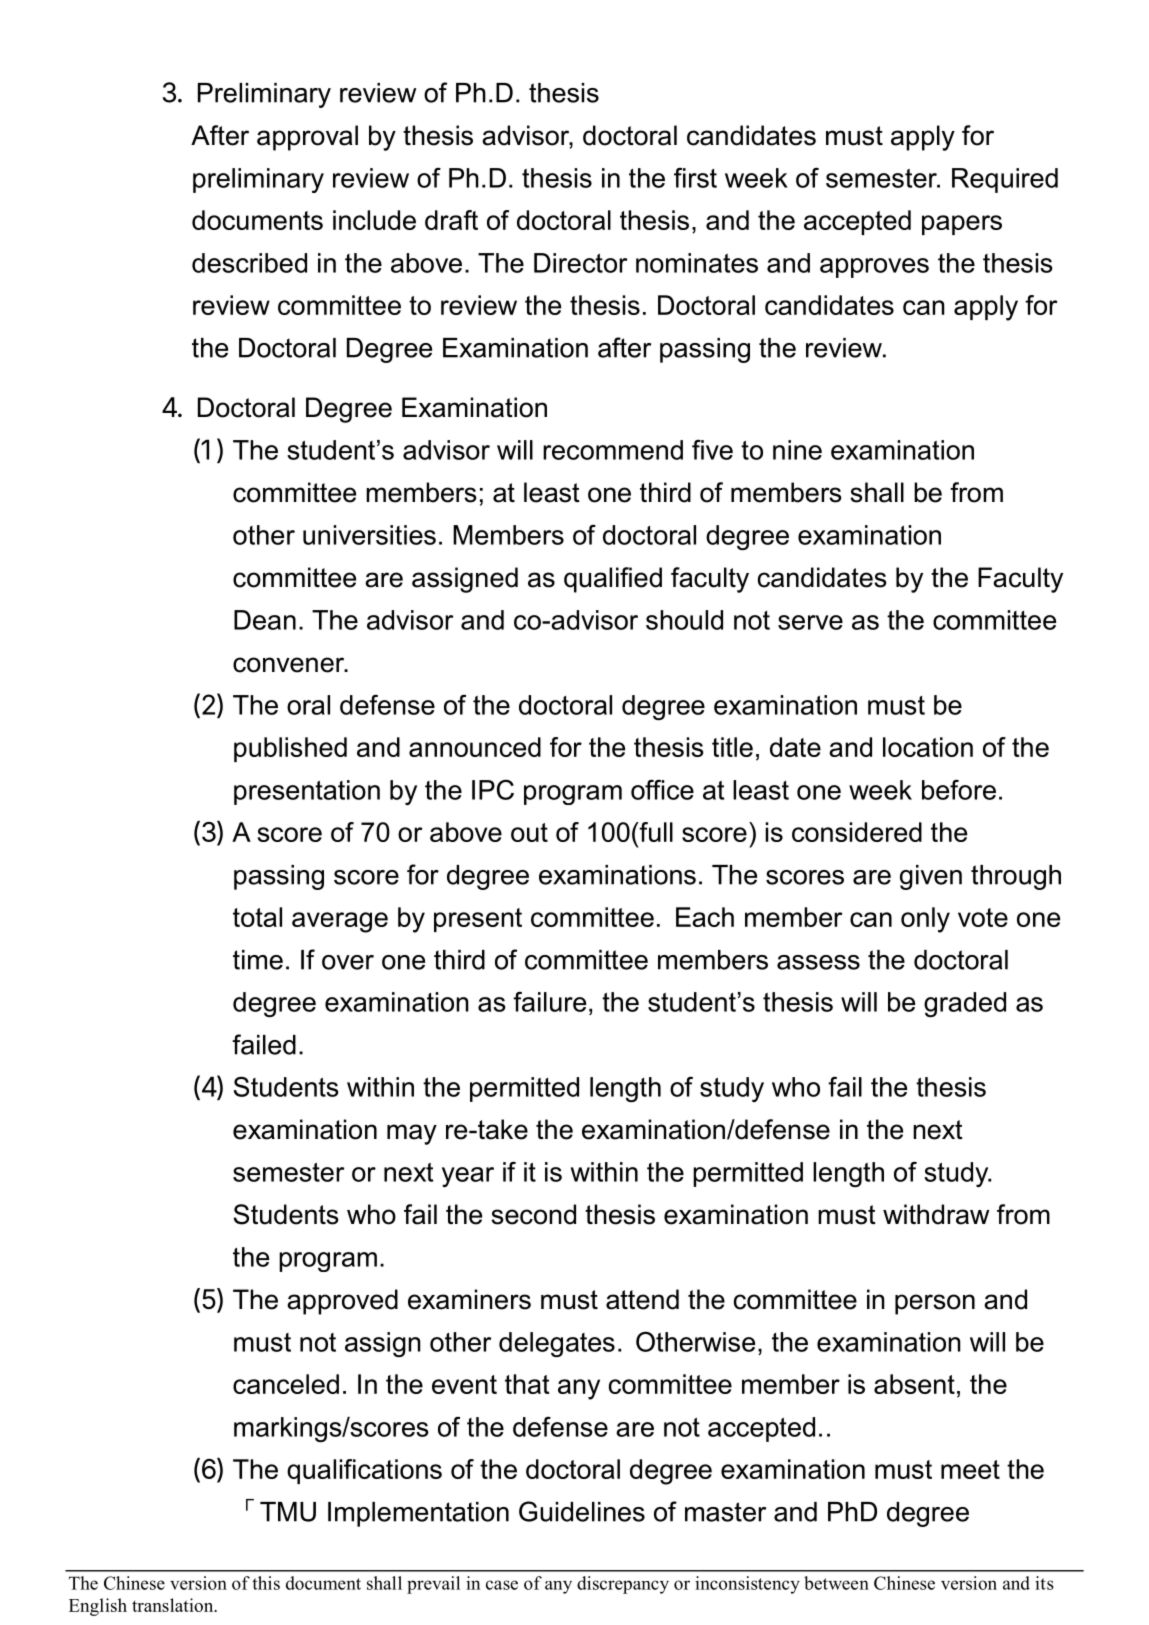  I want to click on time, so click(258, 960).
